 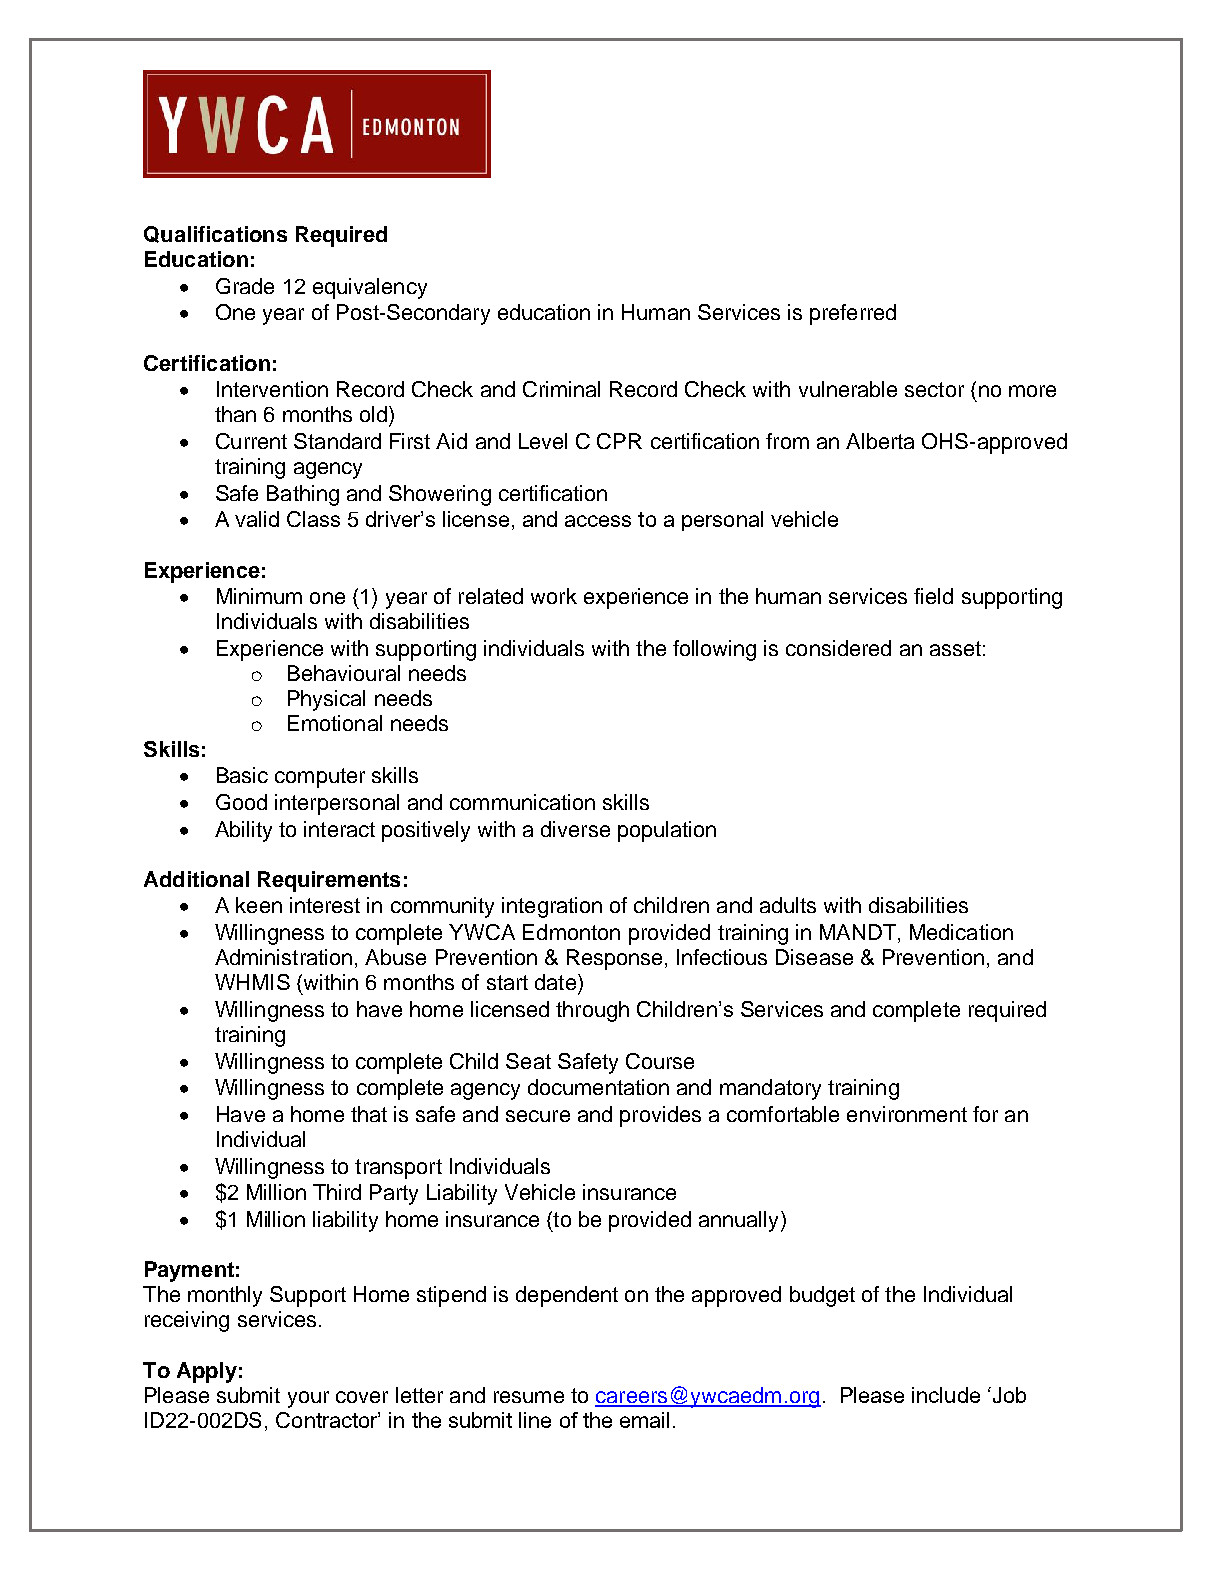 What do you see at coordinates (961, 932) in the page?
I see `Medication` at bounding box center [961, 932].
